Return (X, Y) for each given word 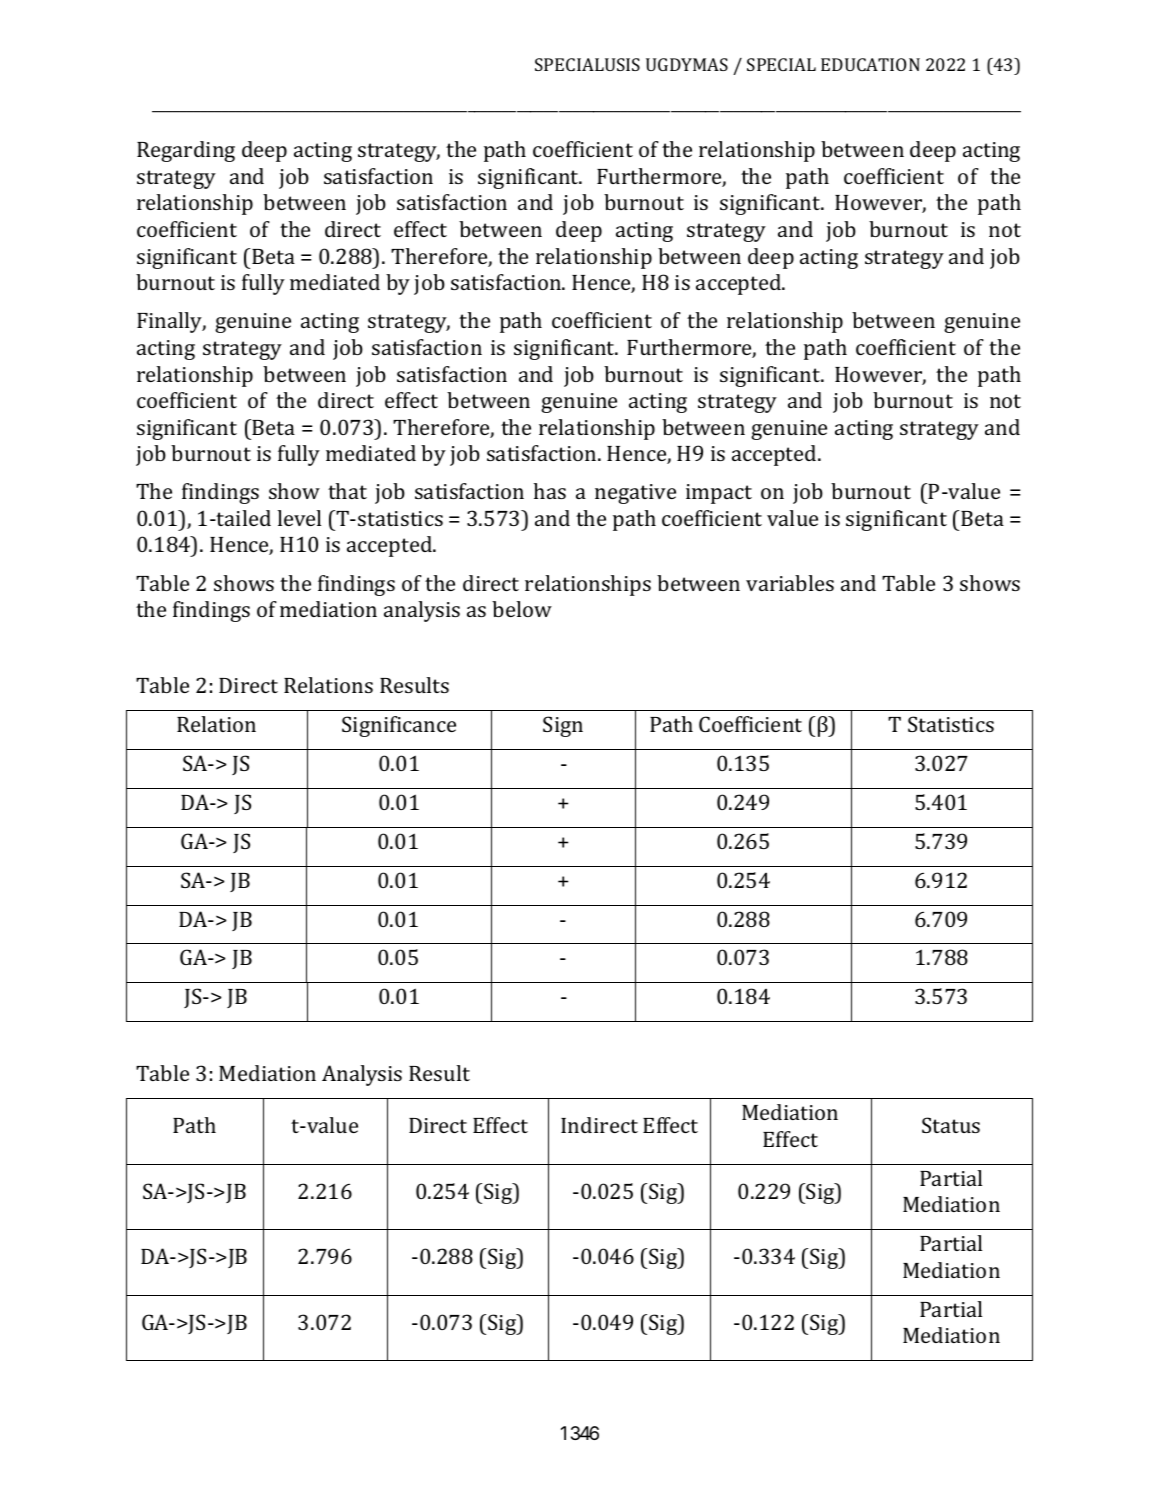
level (299, 518)
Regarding (186, 151)
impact (719, 494)
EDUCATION (870, 64)
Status (951, 1125)
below (522, 609)
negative (635, 494)
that (347, 491)
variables (790, 583)
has (550, 491)
